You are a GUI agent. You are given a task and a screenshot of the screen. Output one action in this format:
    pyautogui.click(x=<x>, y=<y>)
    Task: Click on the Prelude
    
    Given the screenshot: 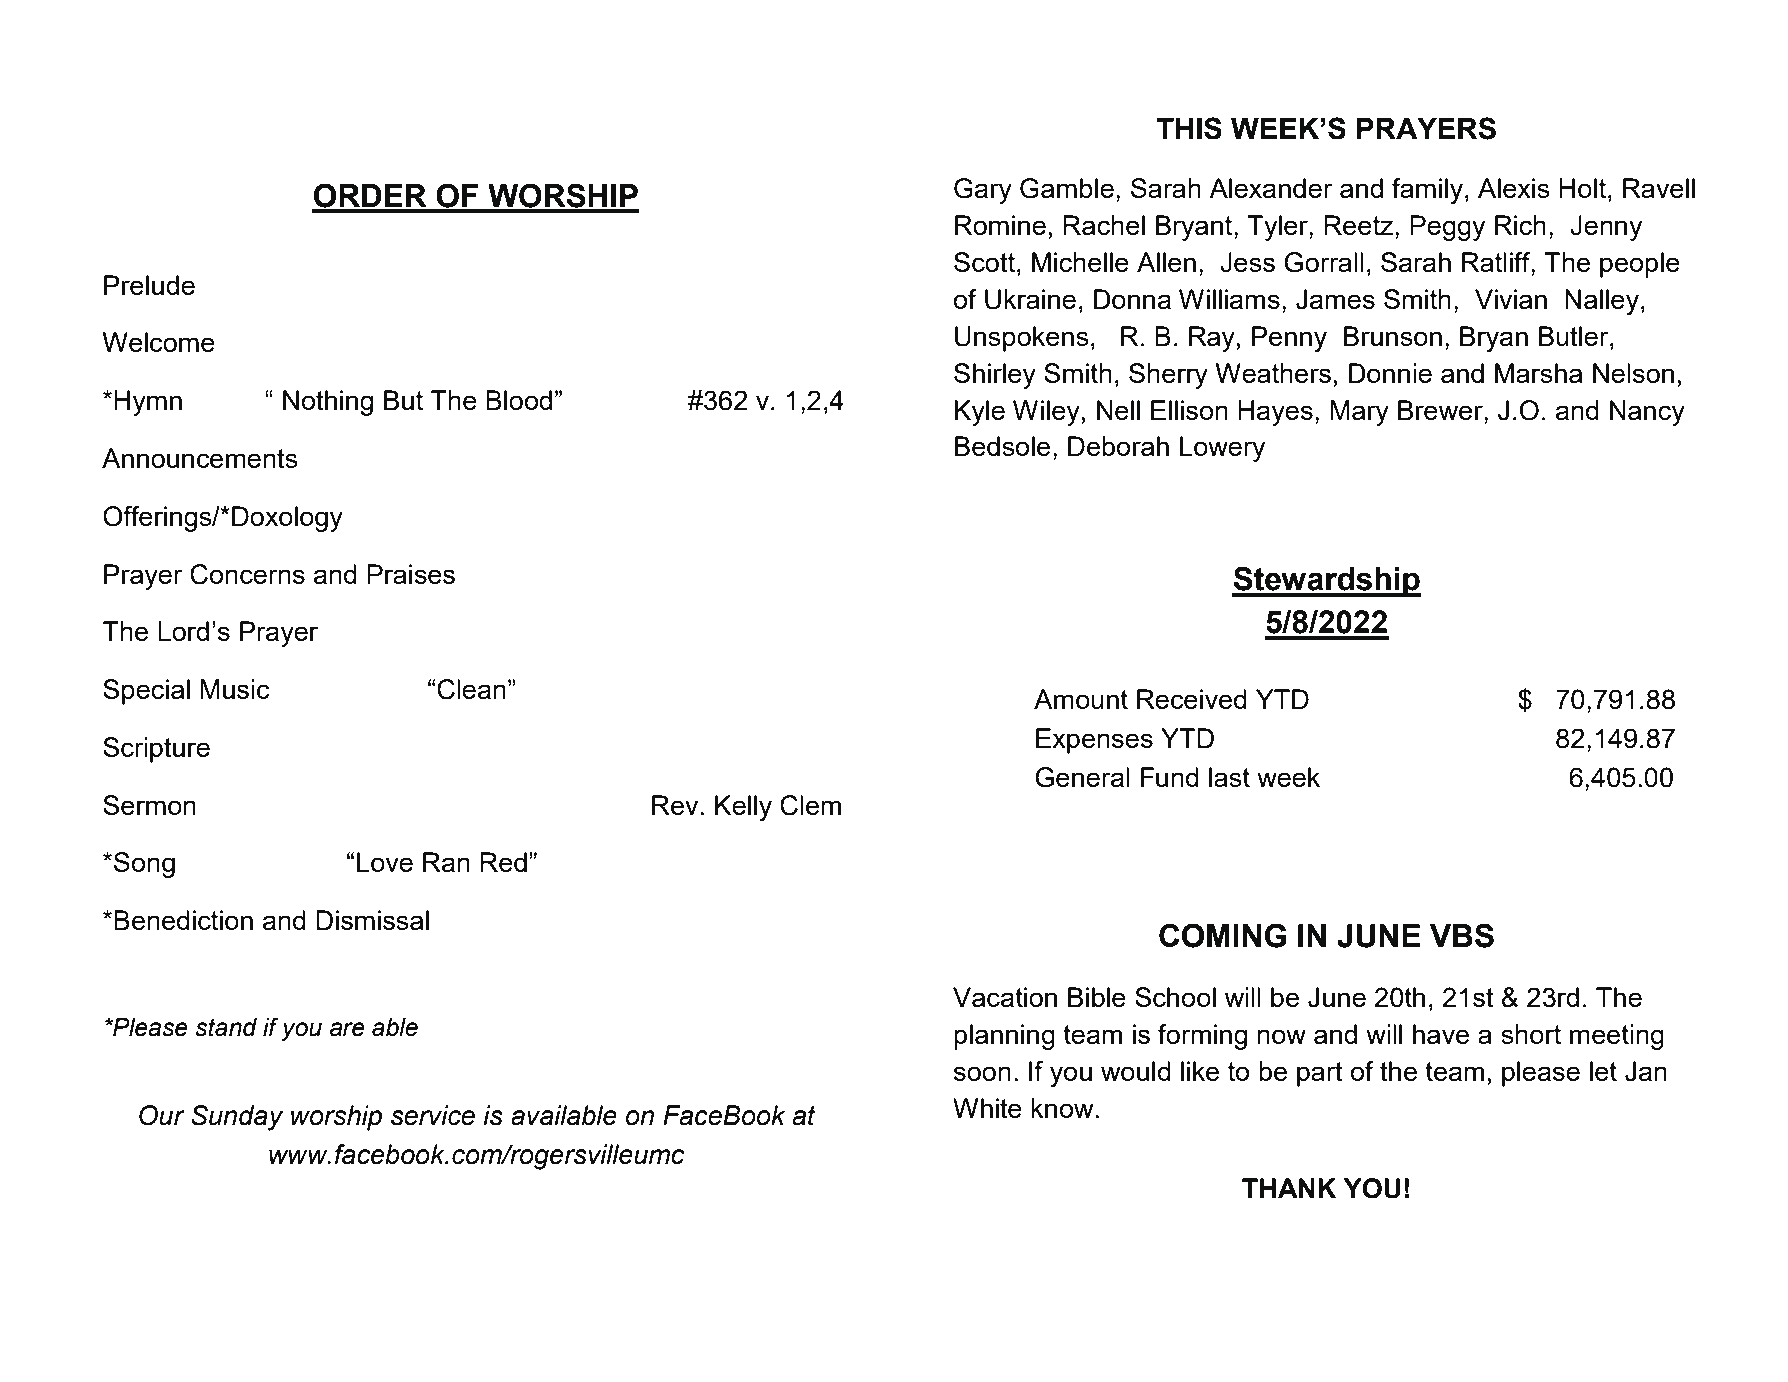 What is the action you would take?
    pyautogui.click(x=149, y=285)
